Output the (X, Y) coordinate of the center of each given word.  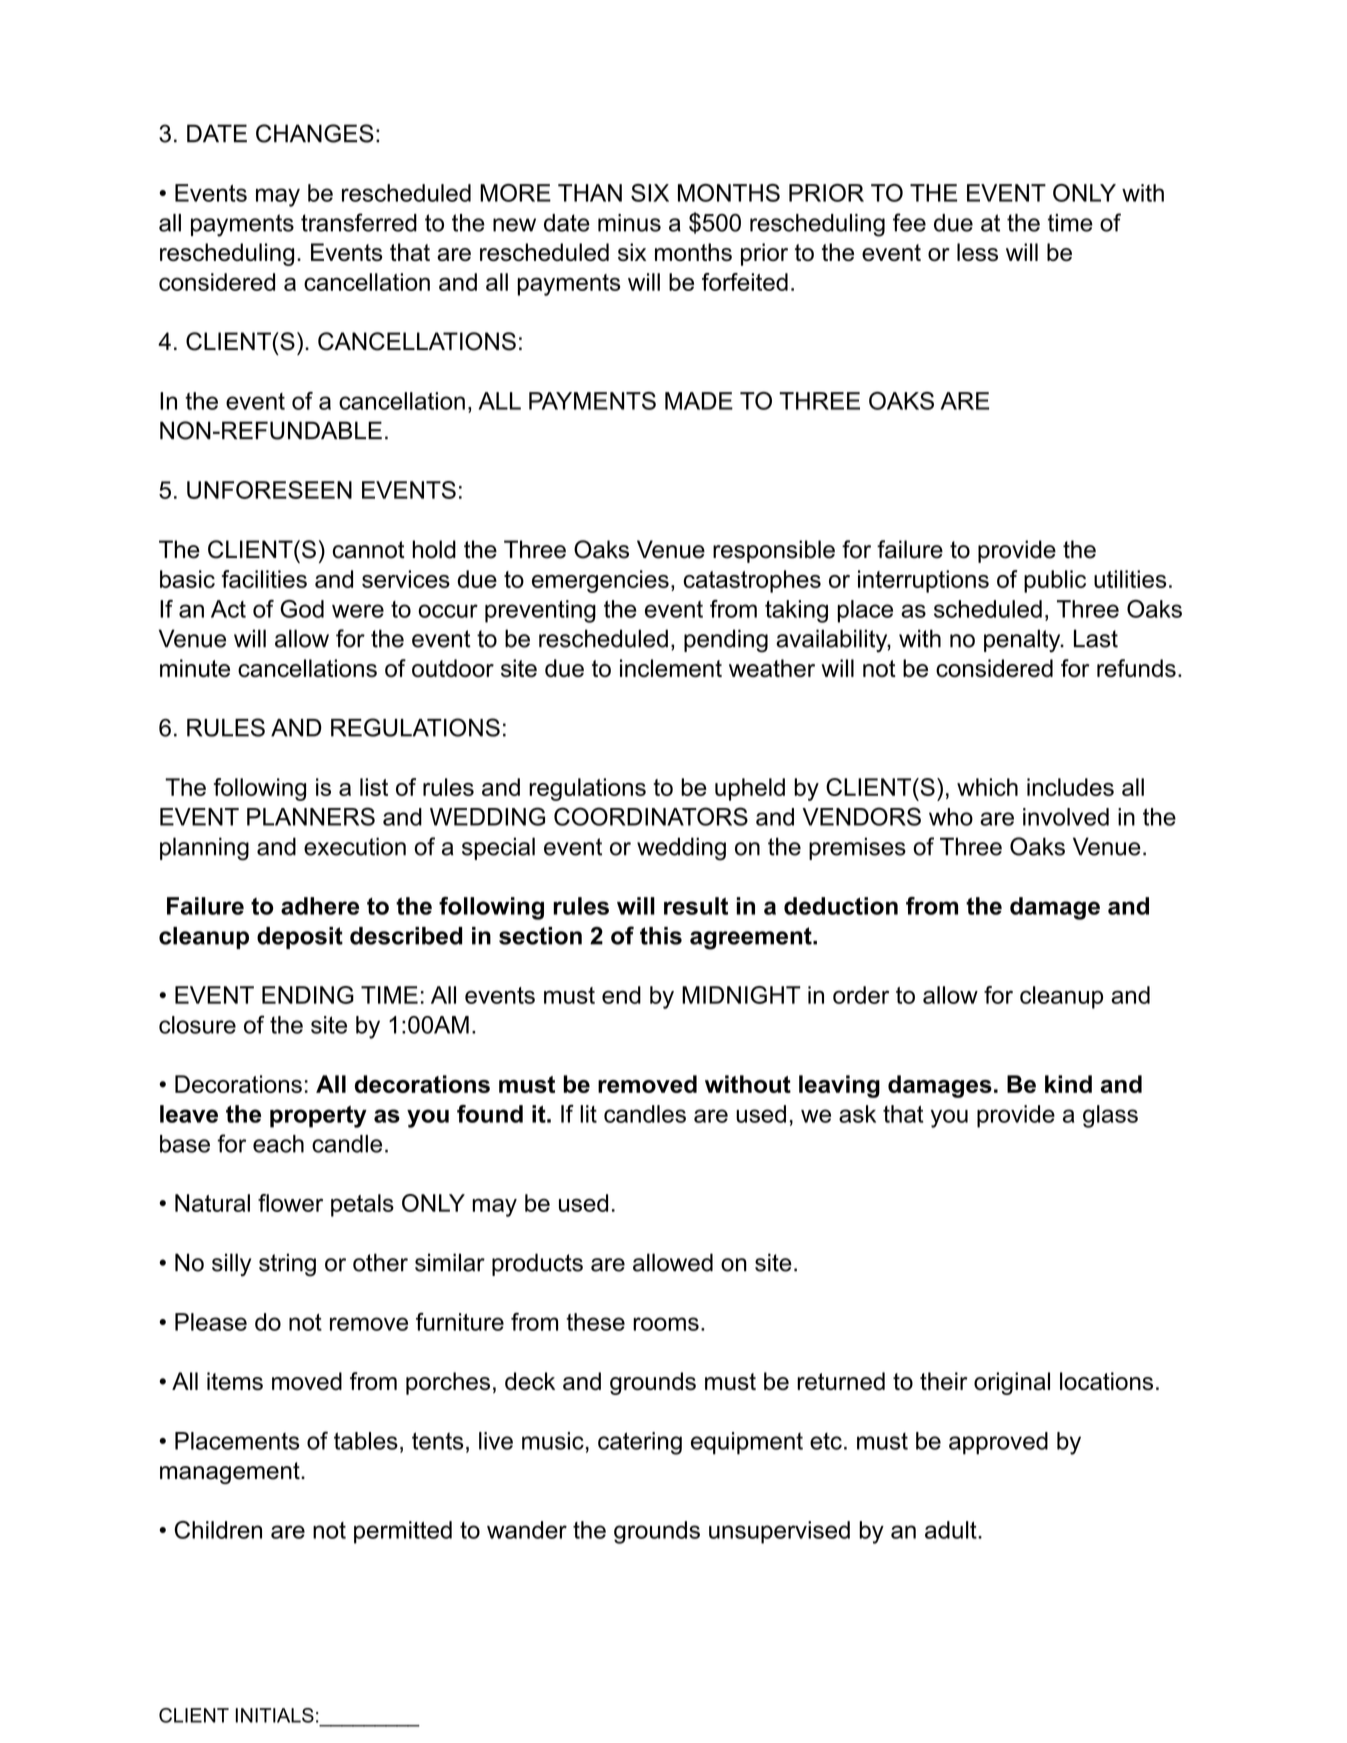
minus (629, 223)
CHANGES (315, 133)
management (231, 1473)
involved (1066, 817)
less (977, 252)
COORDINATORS (651, 816)
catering (640, 1443)
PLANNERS (311, 816)
